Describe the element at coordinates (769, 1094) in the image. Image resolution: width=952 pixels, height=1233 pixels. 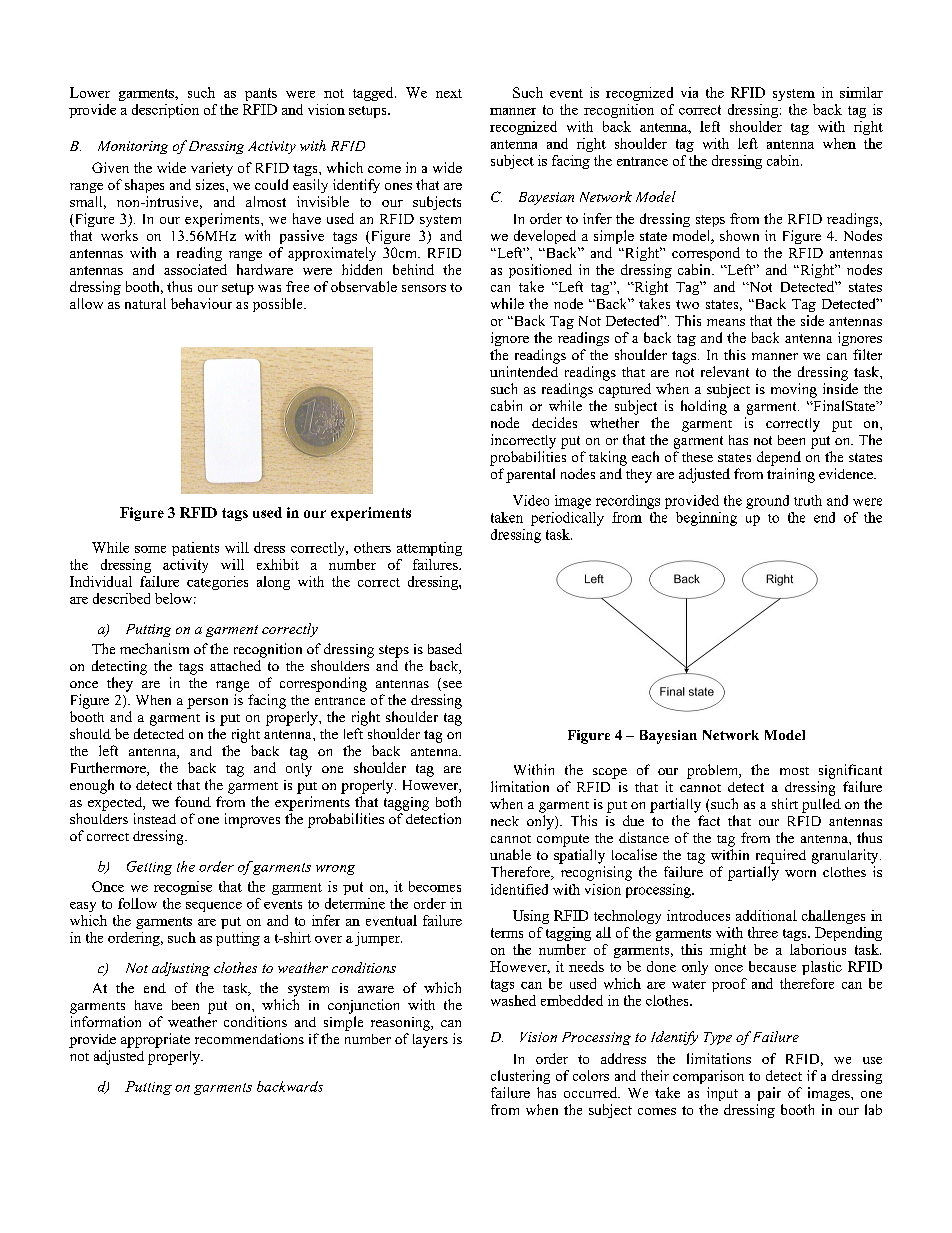
I see `pair` at that location.
